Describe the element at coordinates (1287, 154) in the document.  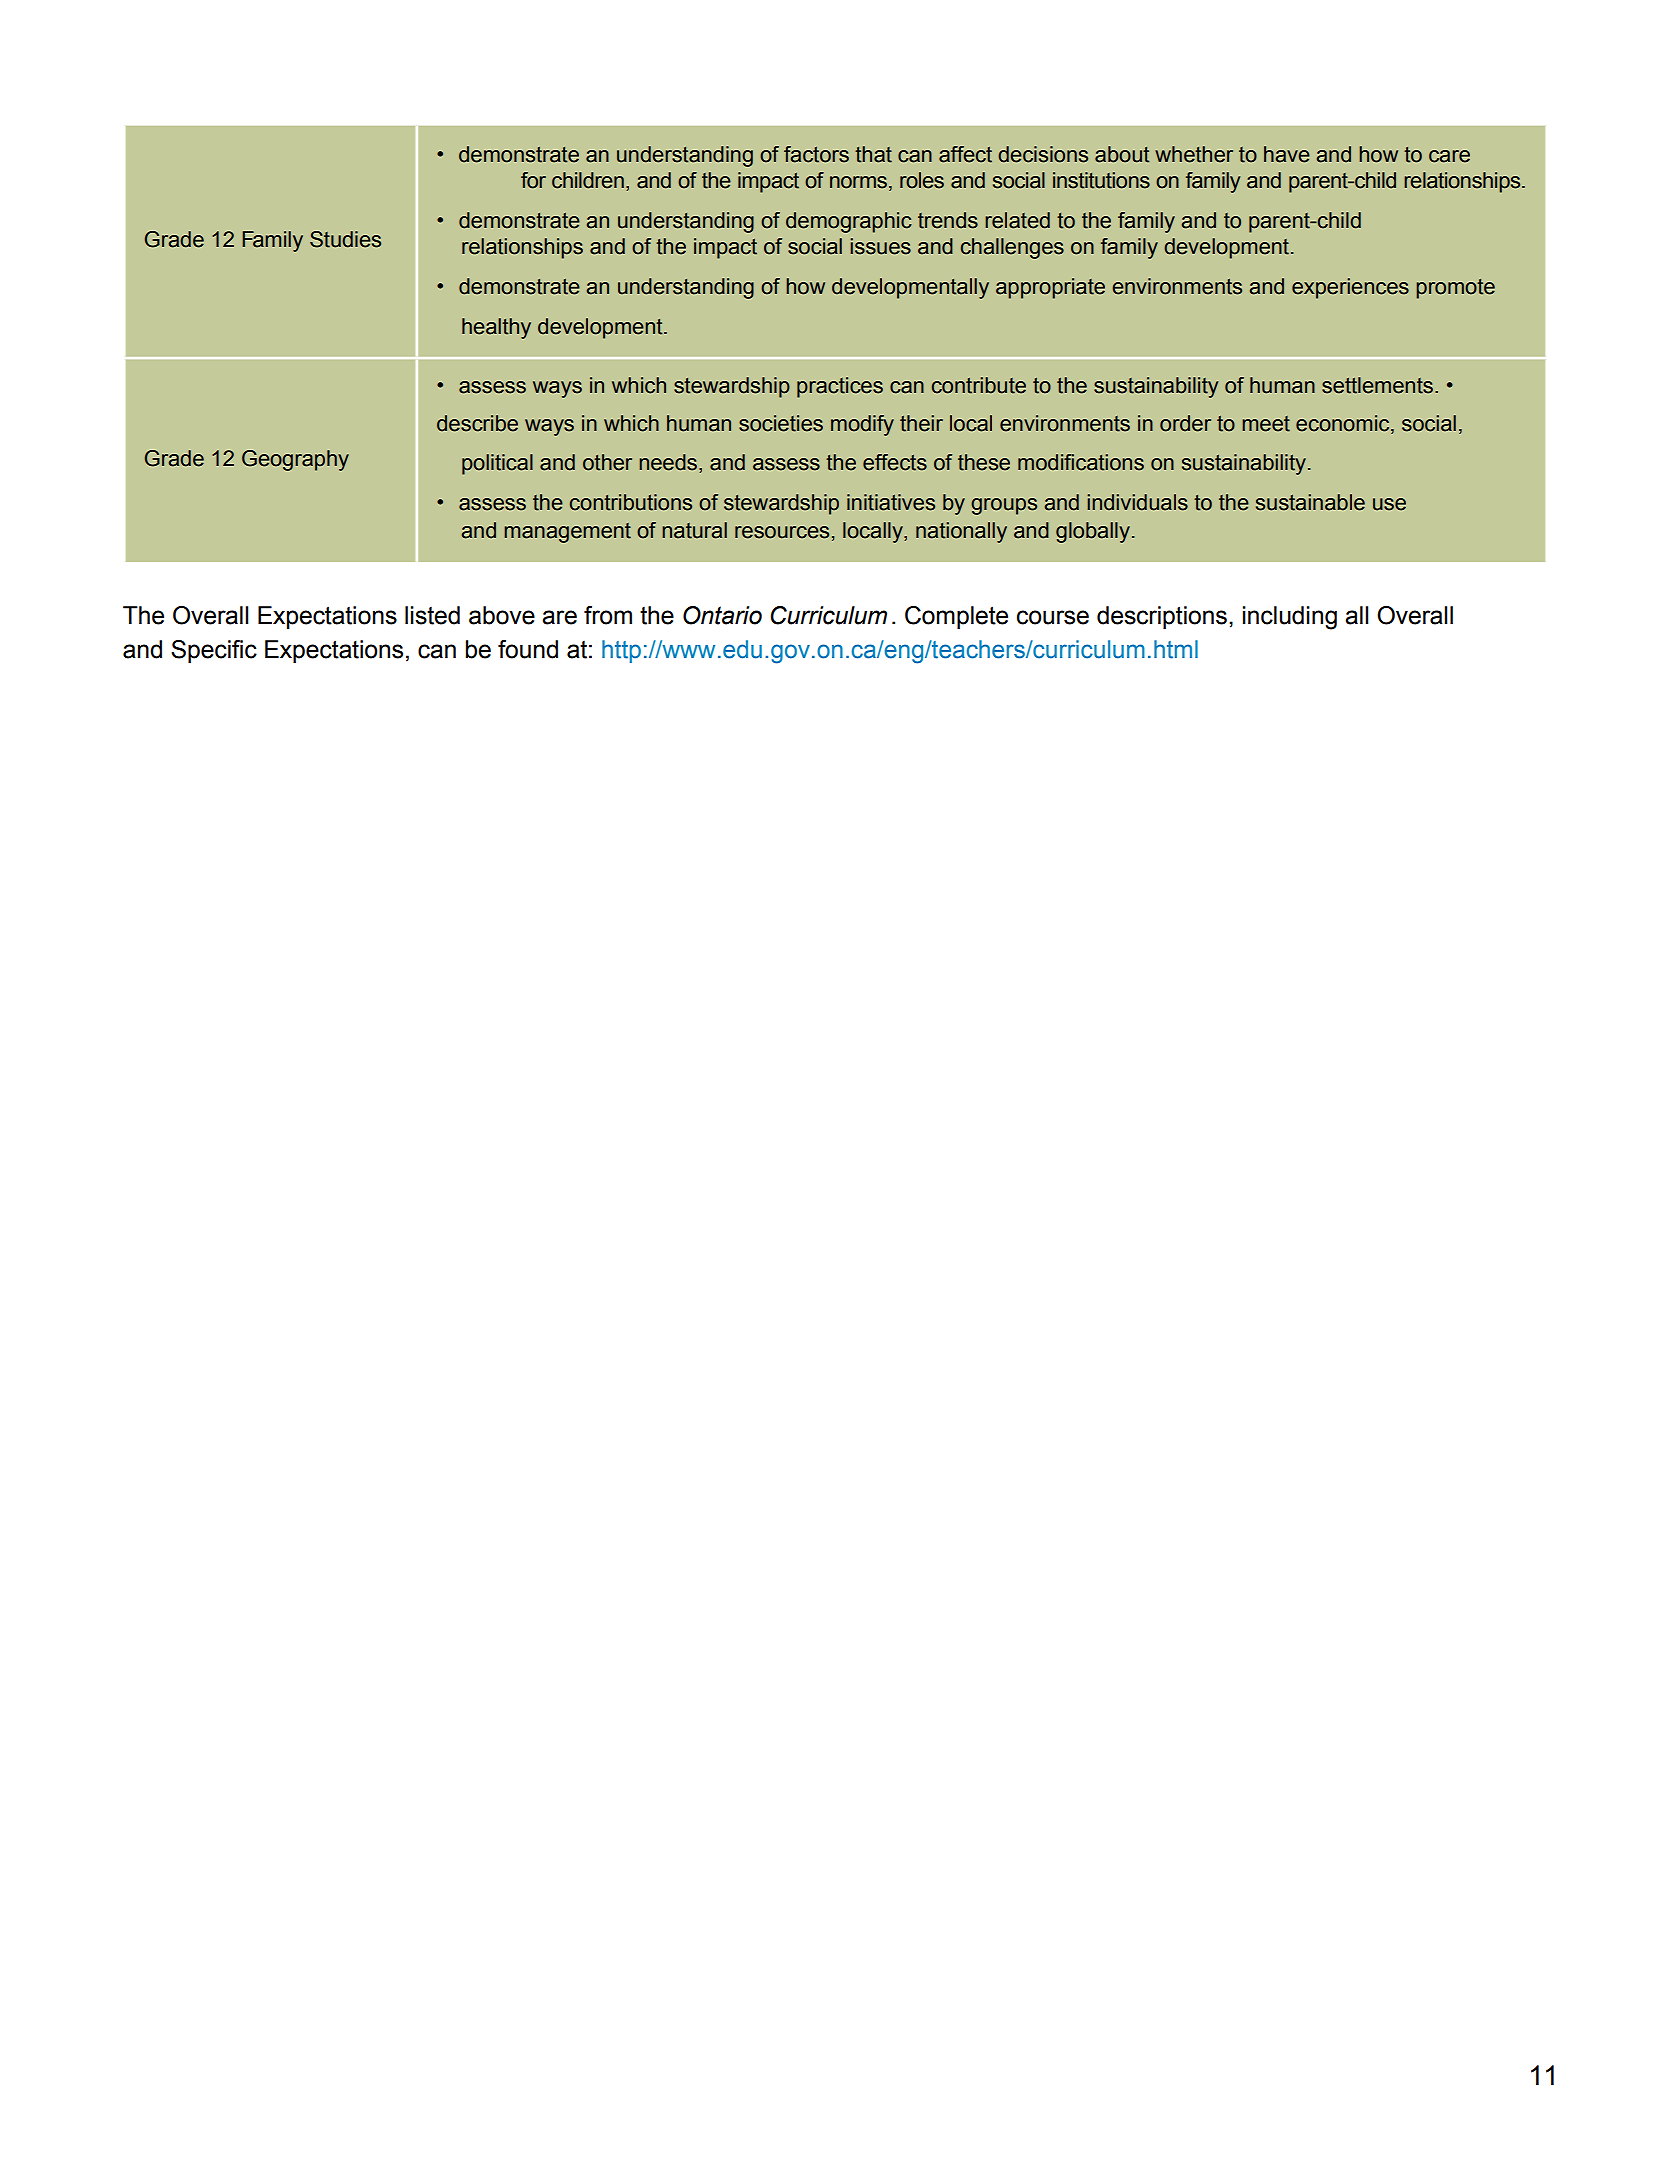
I see `have` at that location.
